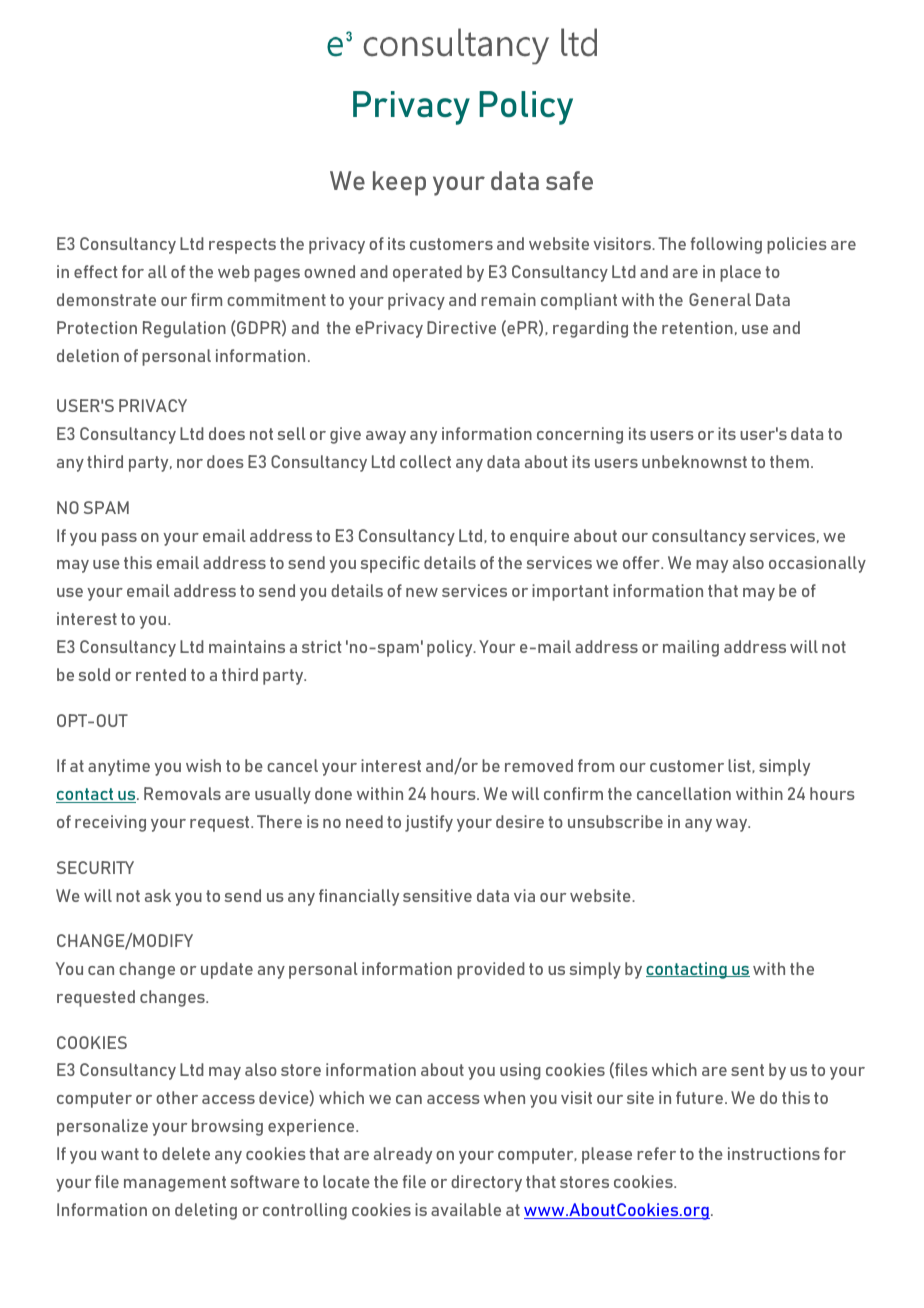 This screenshot has height=1308, width=924. Describe the element at coordinates (642, 562) in the screenshot. I see `offer` at that location.
